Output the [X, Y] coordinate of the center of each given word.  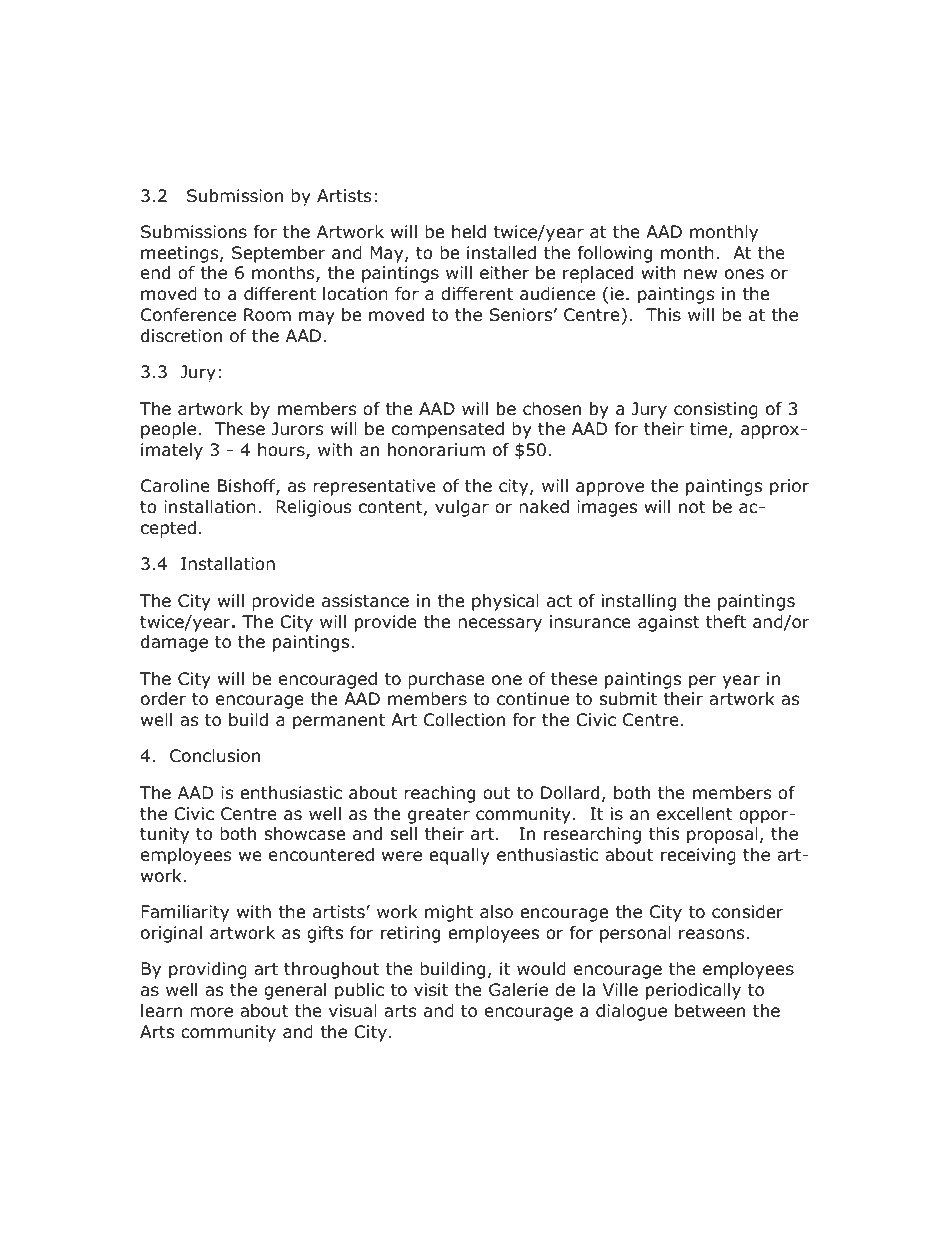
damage [174, 643]
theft [726, 621]
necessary [500, 625]
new [700, 274]
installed [501, 253]
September [279, 254]
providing [208, 970]
